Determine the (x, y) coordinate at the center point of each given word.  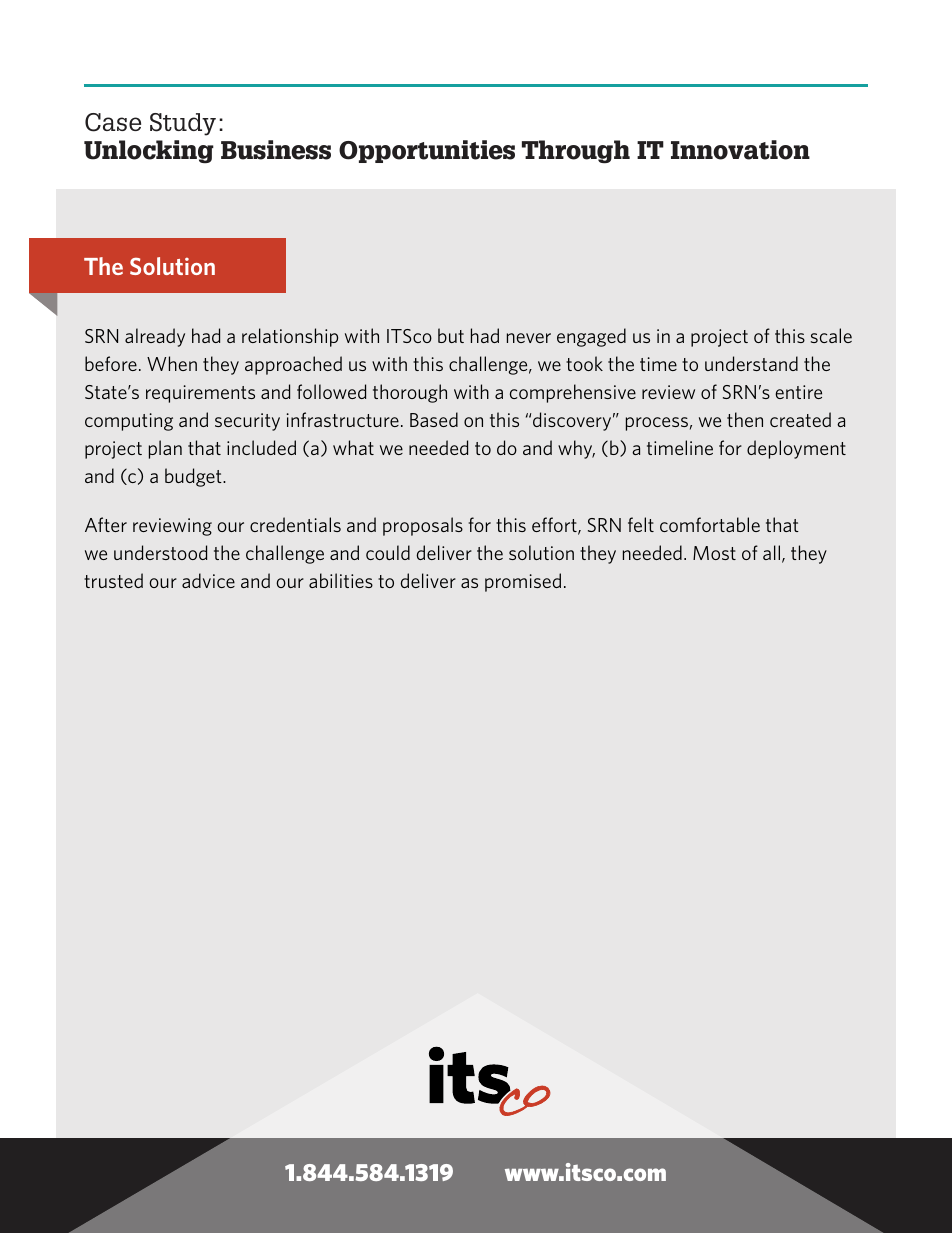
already (155, 337)
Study (183, 124)
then (745, 419)
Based (434, 419)
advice (208, 580)
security (247, 422)
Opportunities (427, 151)
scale (831, 335)
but (451, 335)
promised (523, 582)
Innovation (740, 150)
